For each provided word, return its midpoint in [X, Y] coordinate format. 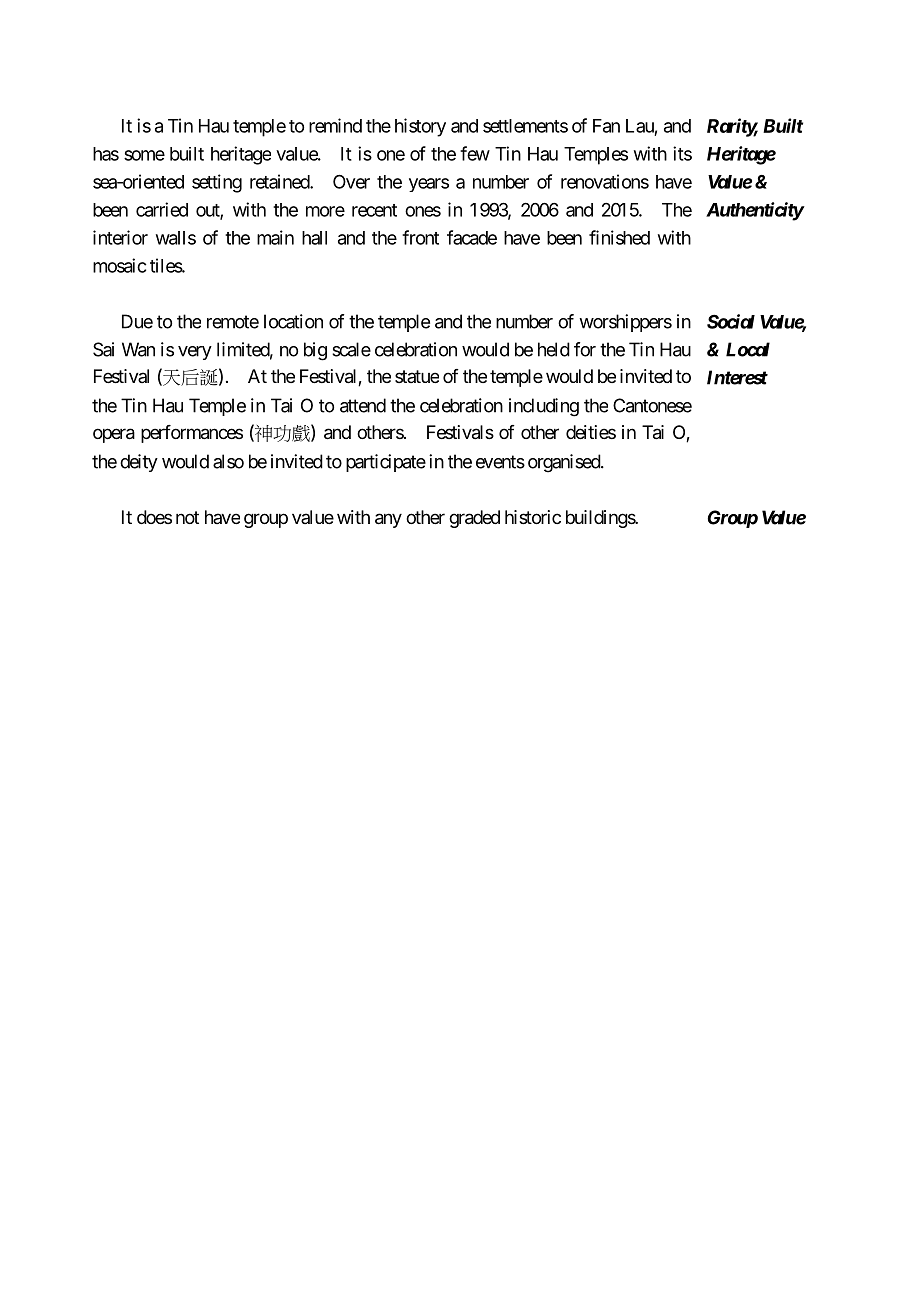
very [195, 353]
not [187, 517]
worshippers [625, 323]
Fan [606, 126]
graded [474, 519]
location [293, 321]
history [420, 127]
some [144, 155]
